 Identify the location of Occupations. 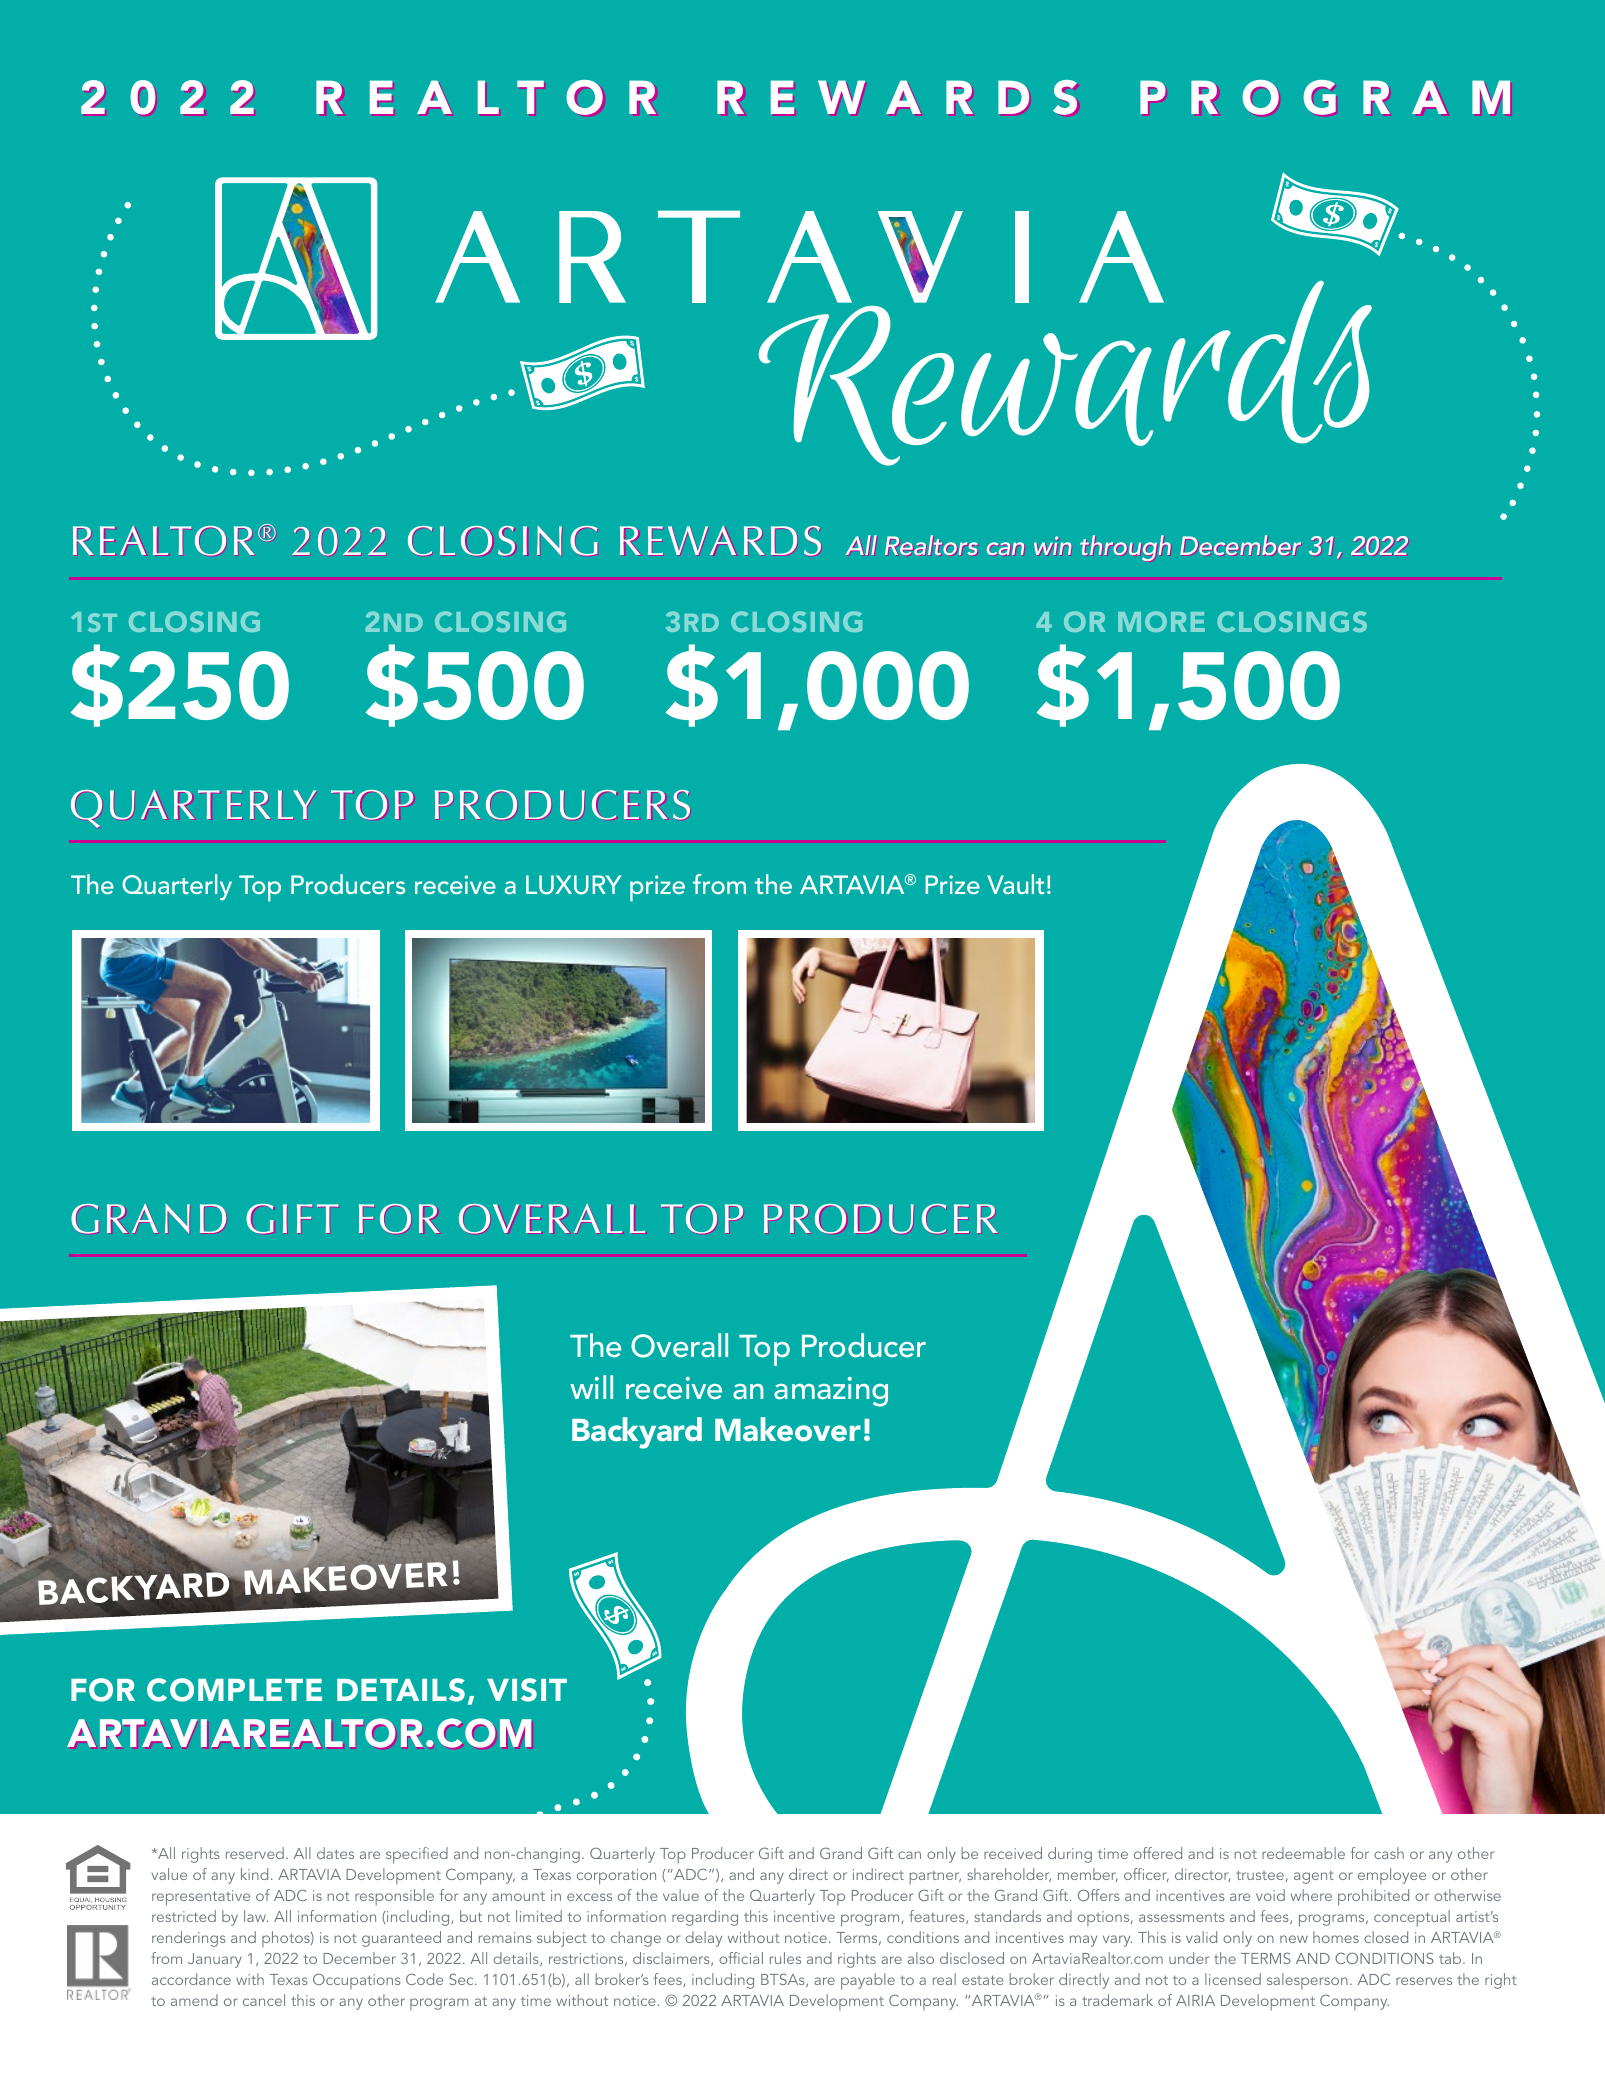
(357, 1981).
